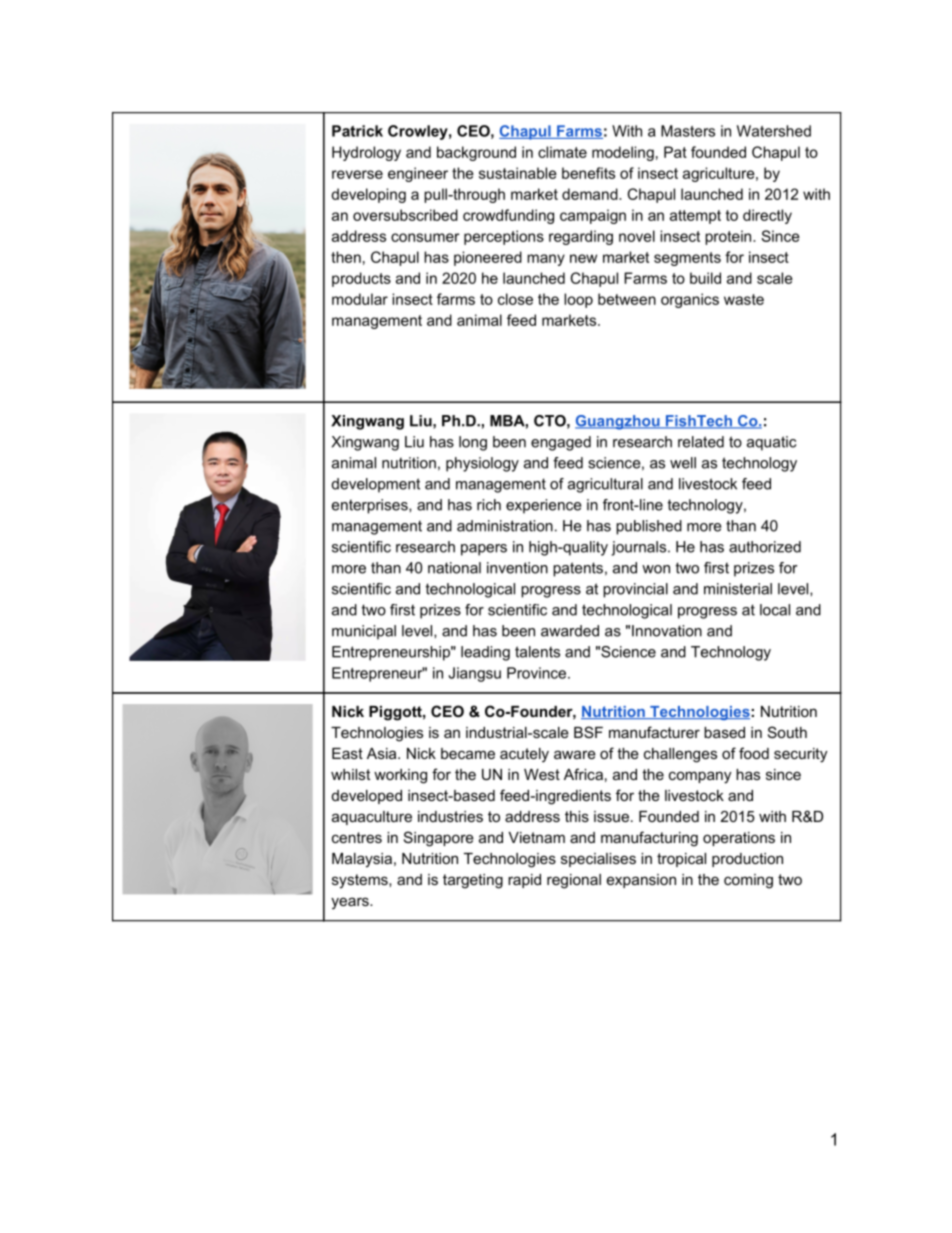 Image resolution: width=952 pixels, height=1233 pixels. What do you see at coordinates (364, 632) in the image?
I see `municipal` at bounding box center [364, 632].
